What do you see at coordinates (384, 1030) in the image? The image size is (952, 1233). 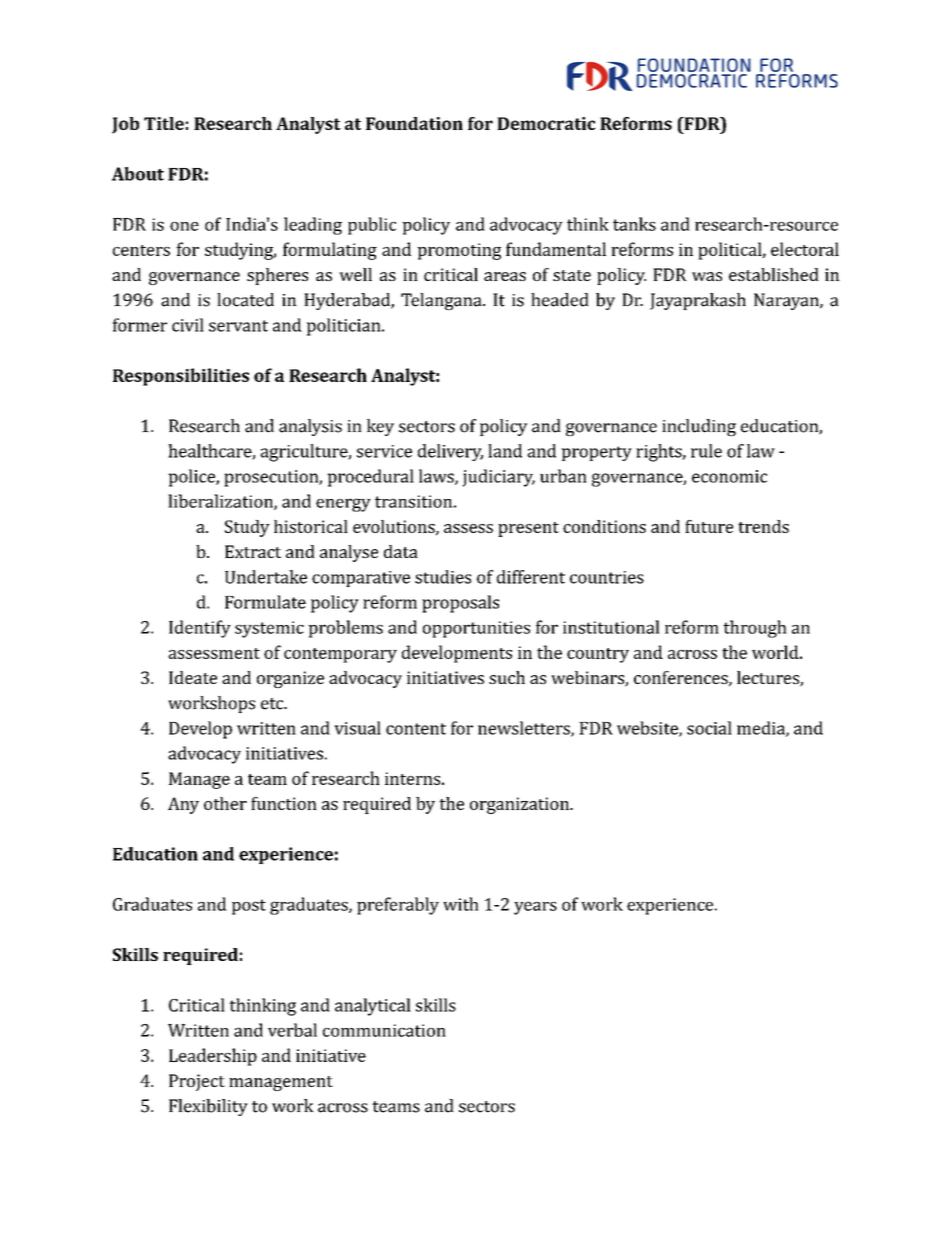 I see `communication` at bounding box center [384, 1030].
